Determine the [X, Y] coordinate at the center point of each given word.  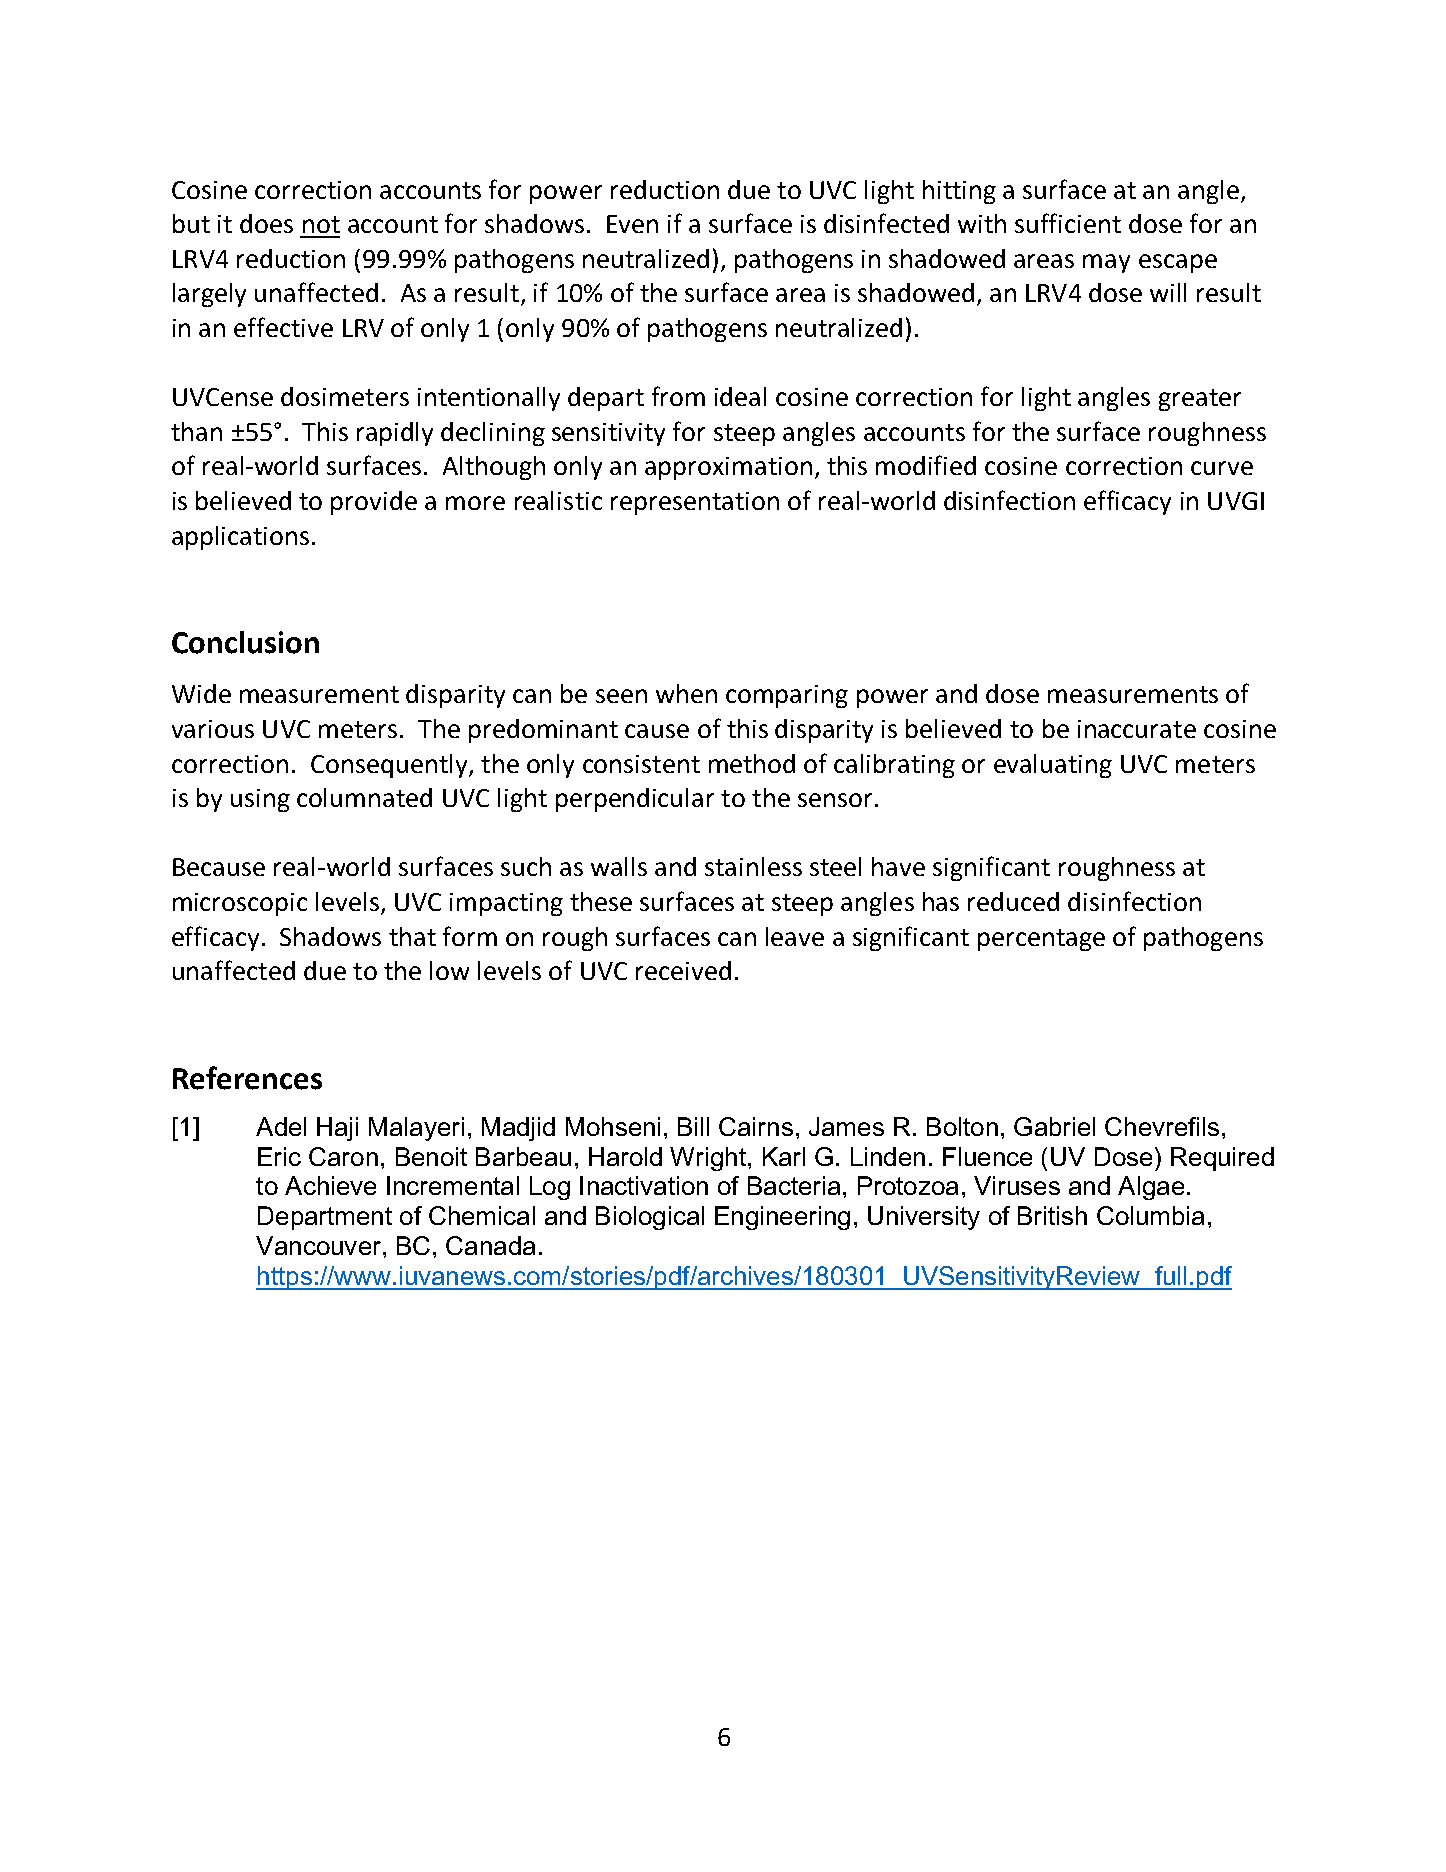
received [683, 970]
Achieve [330, 1185]
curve [1222, 468]
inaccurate [1137, 729]
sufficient [1068, 223]
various [213, 729]
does [266, 223]
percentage [1041, 940]
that [412, 936]
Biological [650, 1218]
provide [374, 503]
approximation [728, 468]
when [686, 693]
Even [632, 224]
